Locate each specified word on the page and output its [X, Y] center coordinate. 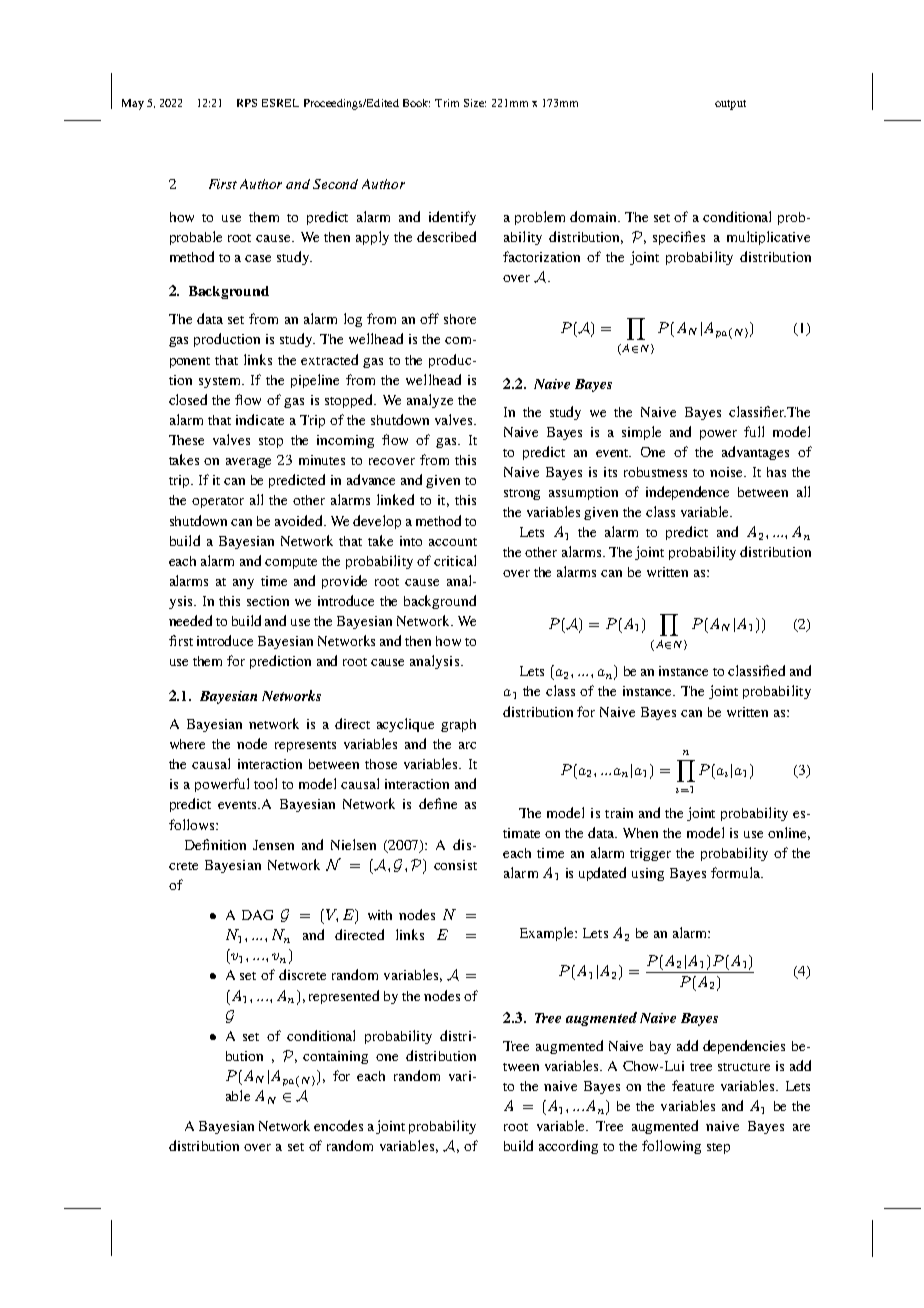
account [453, 542]
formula [736, 872]
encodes [338, 1125]
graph [458, 725]
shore [460, 319]
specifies [679, 238]
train [619, 813]
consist [455, 865]
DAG [257, 915]
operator [218, 502]
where [187, 744]
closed [188, 399]
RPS [247, 103]
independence [687, 493]
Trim [447, 103]
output [730, 105]
